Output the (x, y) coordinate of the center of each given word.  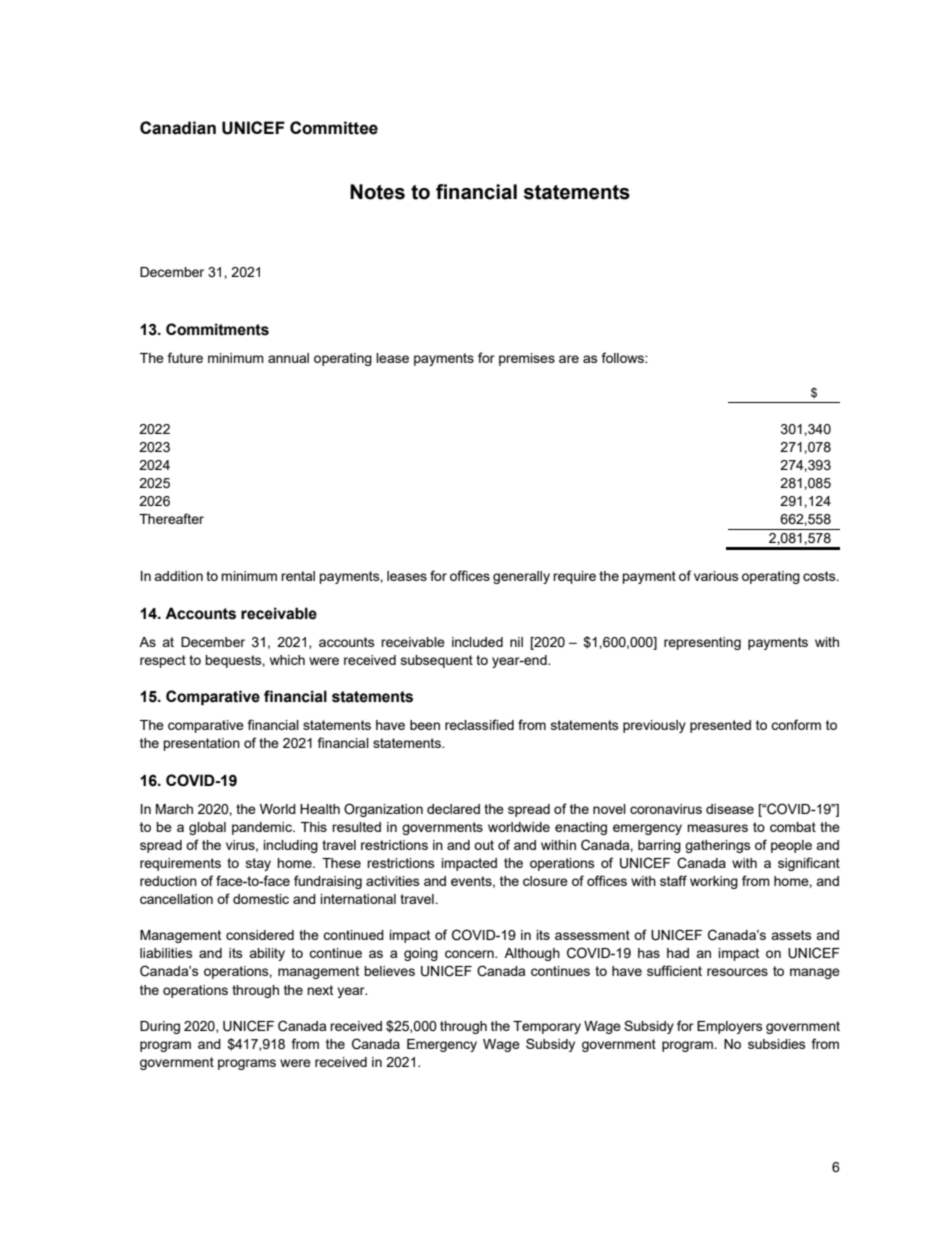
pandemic (263, 828)
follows (624, 357)
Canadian (178, 128)
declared (453, 809)
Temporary (547, 1027)
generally (521, 577)
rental (298, 576)
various (716, 576)
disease (730, 809)
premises (527, 359)
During (160, 1027)
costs (820, 576)
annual (288, 358)
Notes (377, 192)
